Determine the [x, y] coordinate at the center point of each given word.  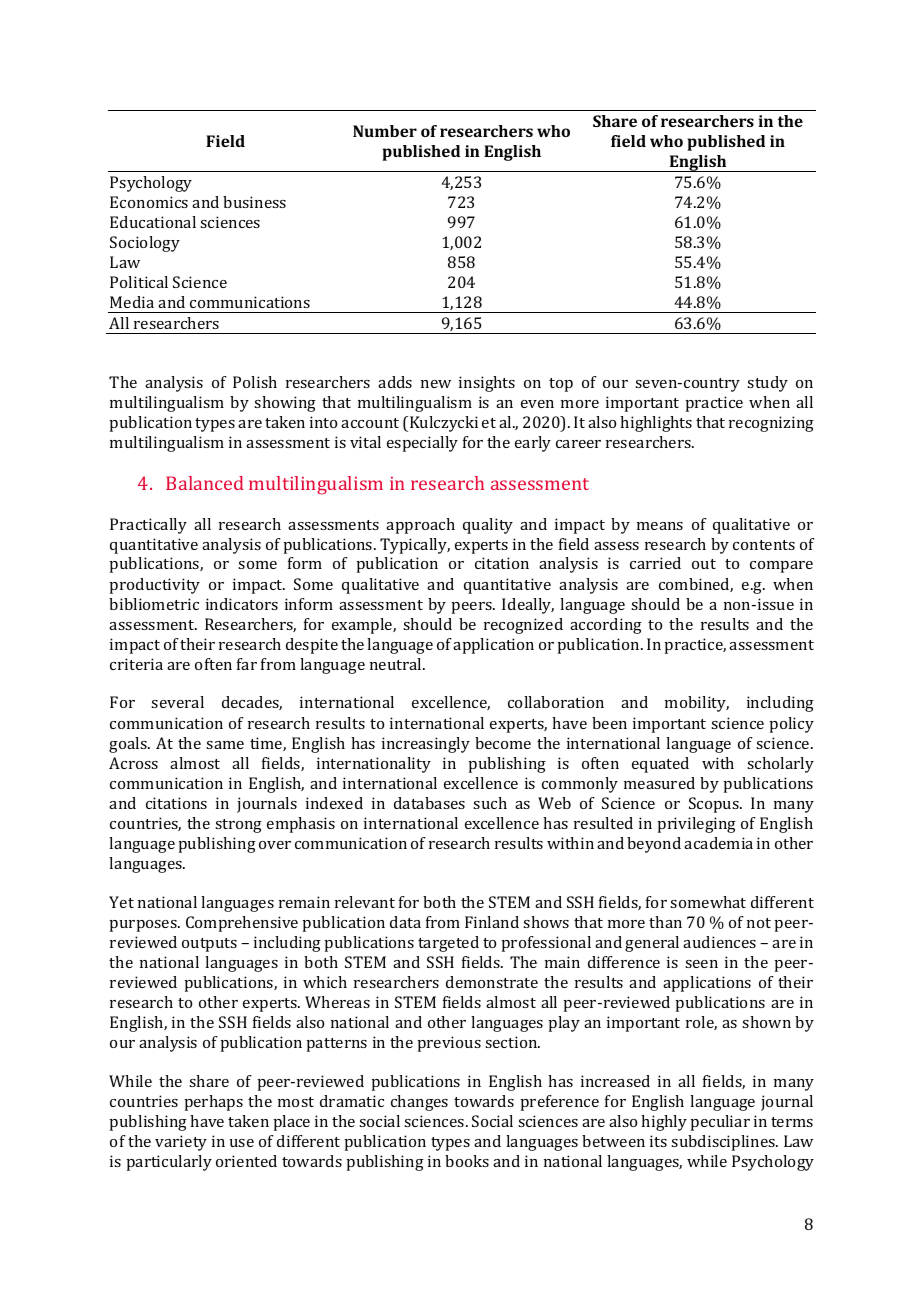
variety [181, 1143]
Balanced [204, 483]
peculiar [720, 1123]
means [660, 526]
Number [385, 131]
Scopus [715, 805]
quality [488, 526]
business [254, 202]
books [467, 1161]
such [490, 803]
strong [238, 826]
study [767, 384]
